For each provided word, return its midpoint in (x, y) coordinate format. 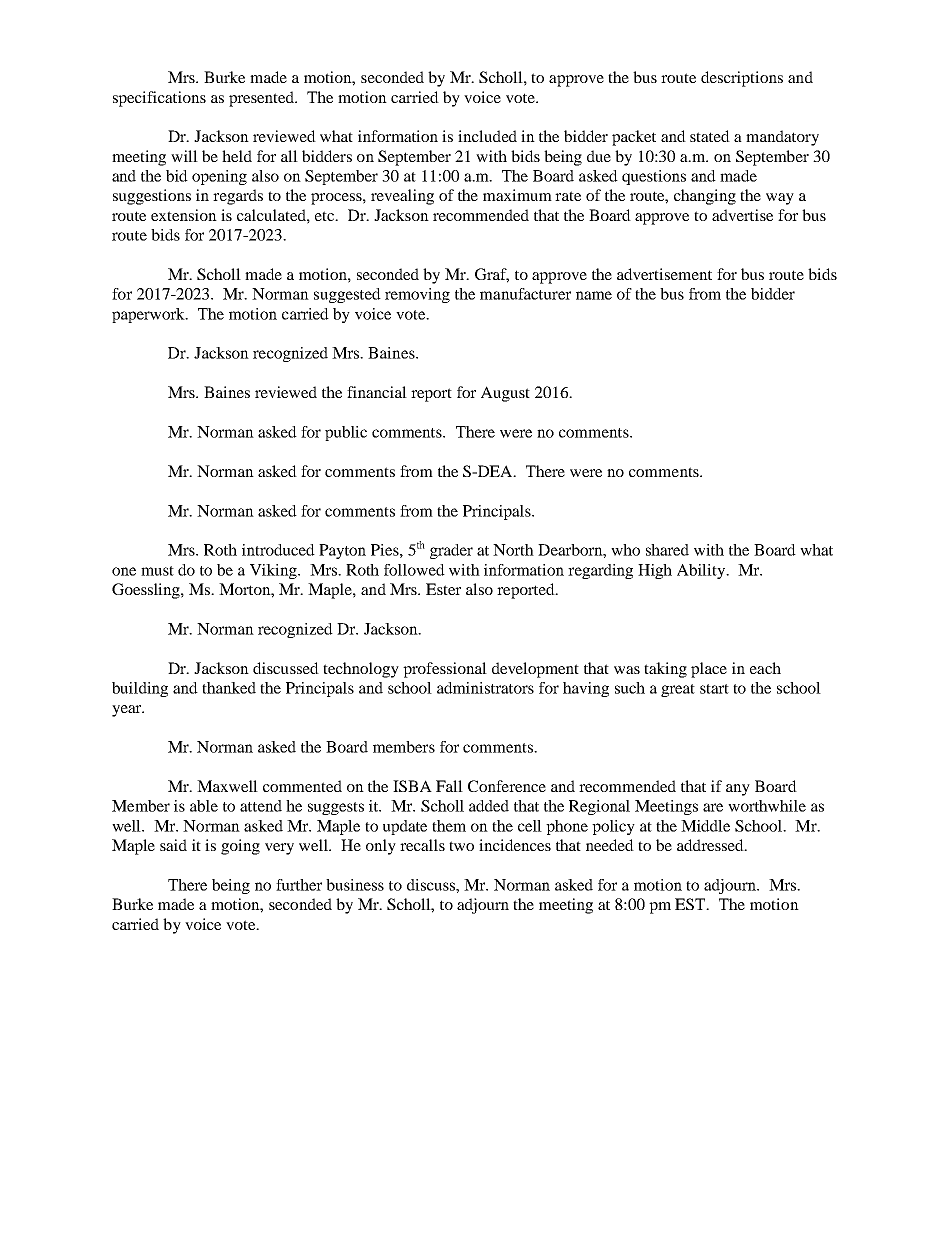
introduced (278, 550)
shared (667, 550)
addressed (711, 845)
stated (710, 136)
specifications (159, 99)
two (461, 846)
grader (451, 551)
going (240, 847)
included (487, 136)
